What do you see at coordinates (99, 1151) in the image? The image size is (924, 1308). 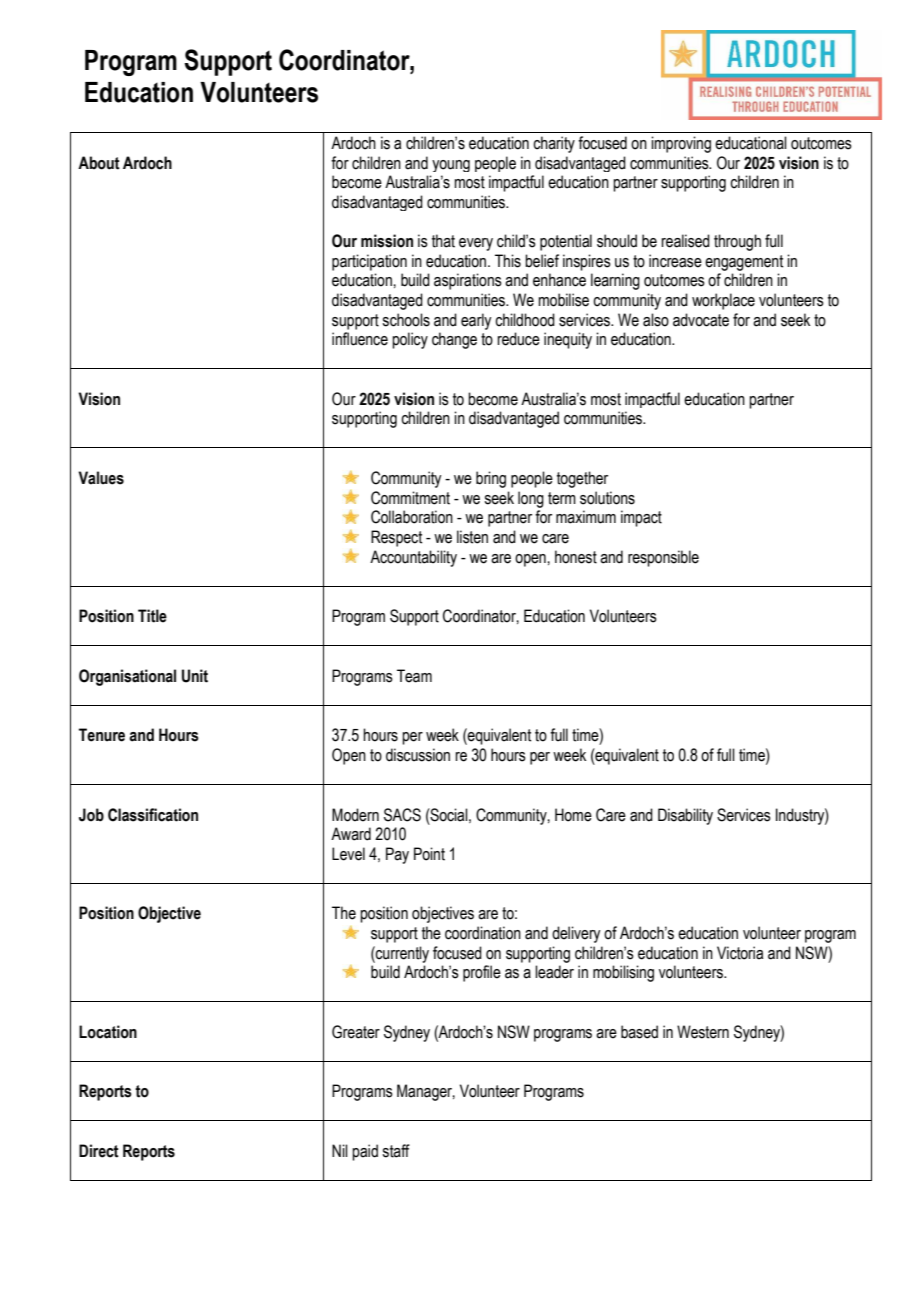 I see `Direct` at bounding box center [99, 1151].
